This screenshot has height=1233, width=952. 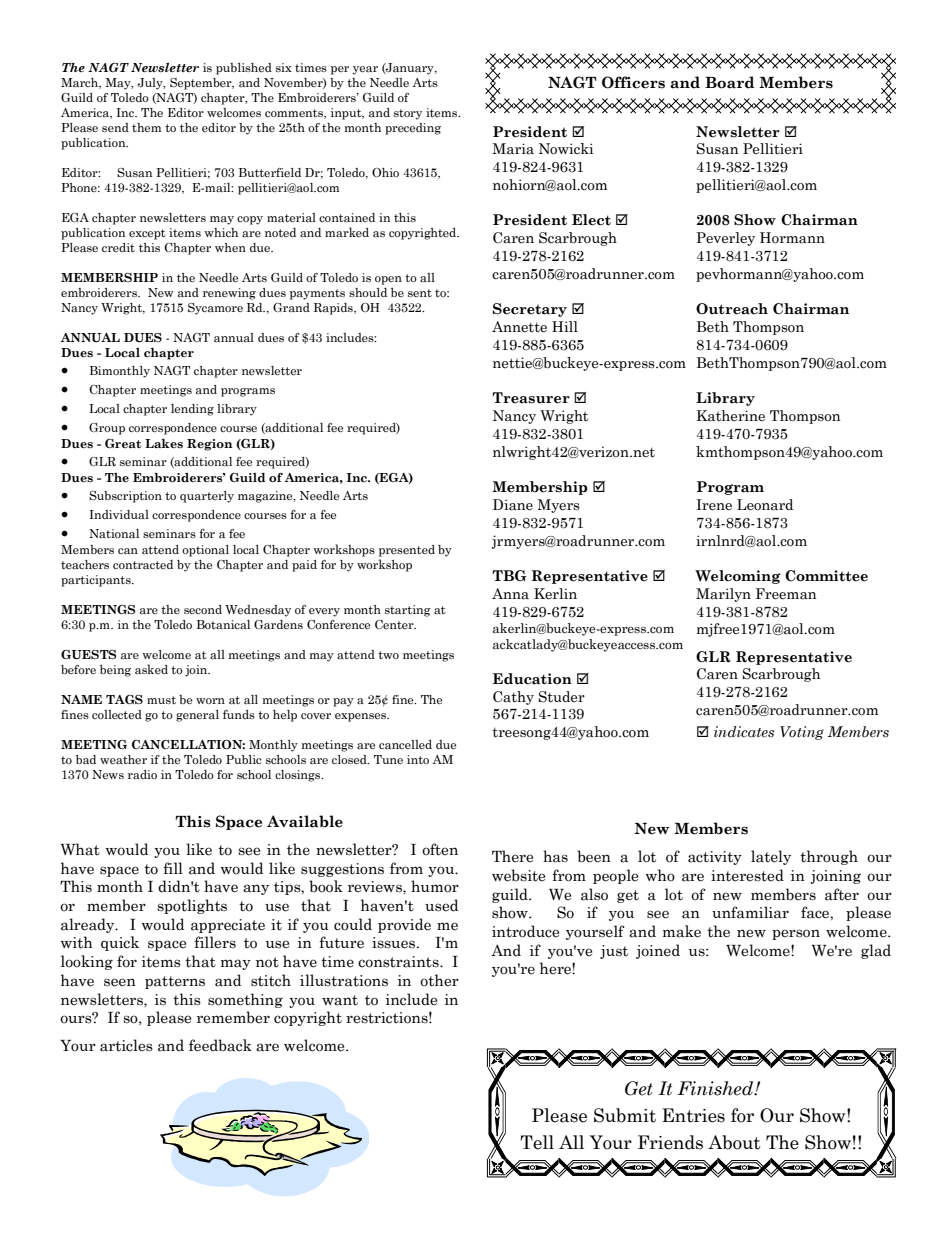 What do you see at coordinates (519, 327) in the screenshot?
I see `Annette` at bounding box center [519, 327].
